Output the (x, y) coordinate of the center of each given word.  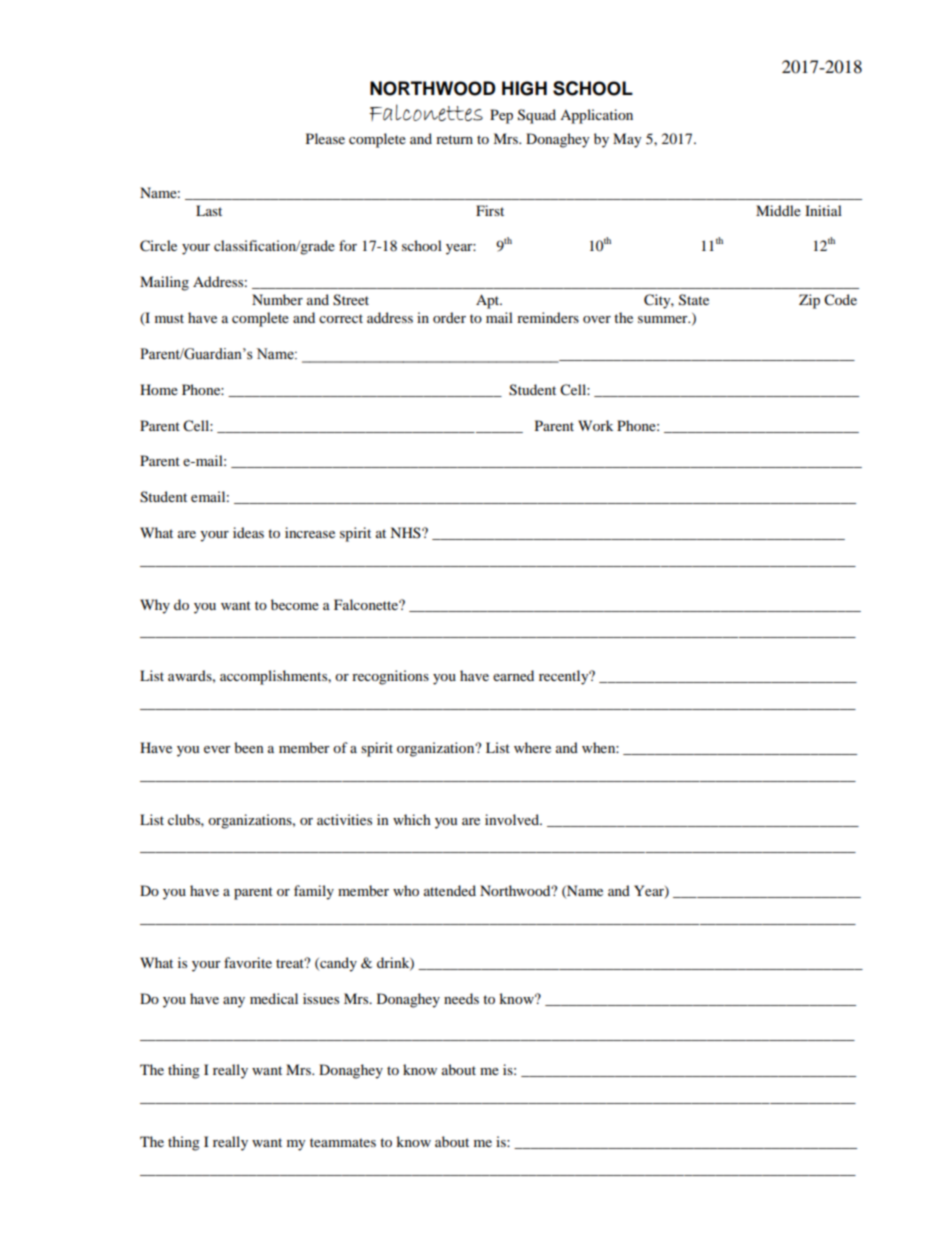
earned (513, 675)
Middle (778, 210)
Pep (501, 116)
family (314, 892)
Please (325, 138)
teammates (343, 1142)
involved (513, 819)
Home (159, 389)
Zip (809, 301)
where (532, 747)
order (449, 317)
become (295, 604)
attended (450, 890)
